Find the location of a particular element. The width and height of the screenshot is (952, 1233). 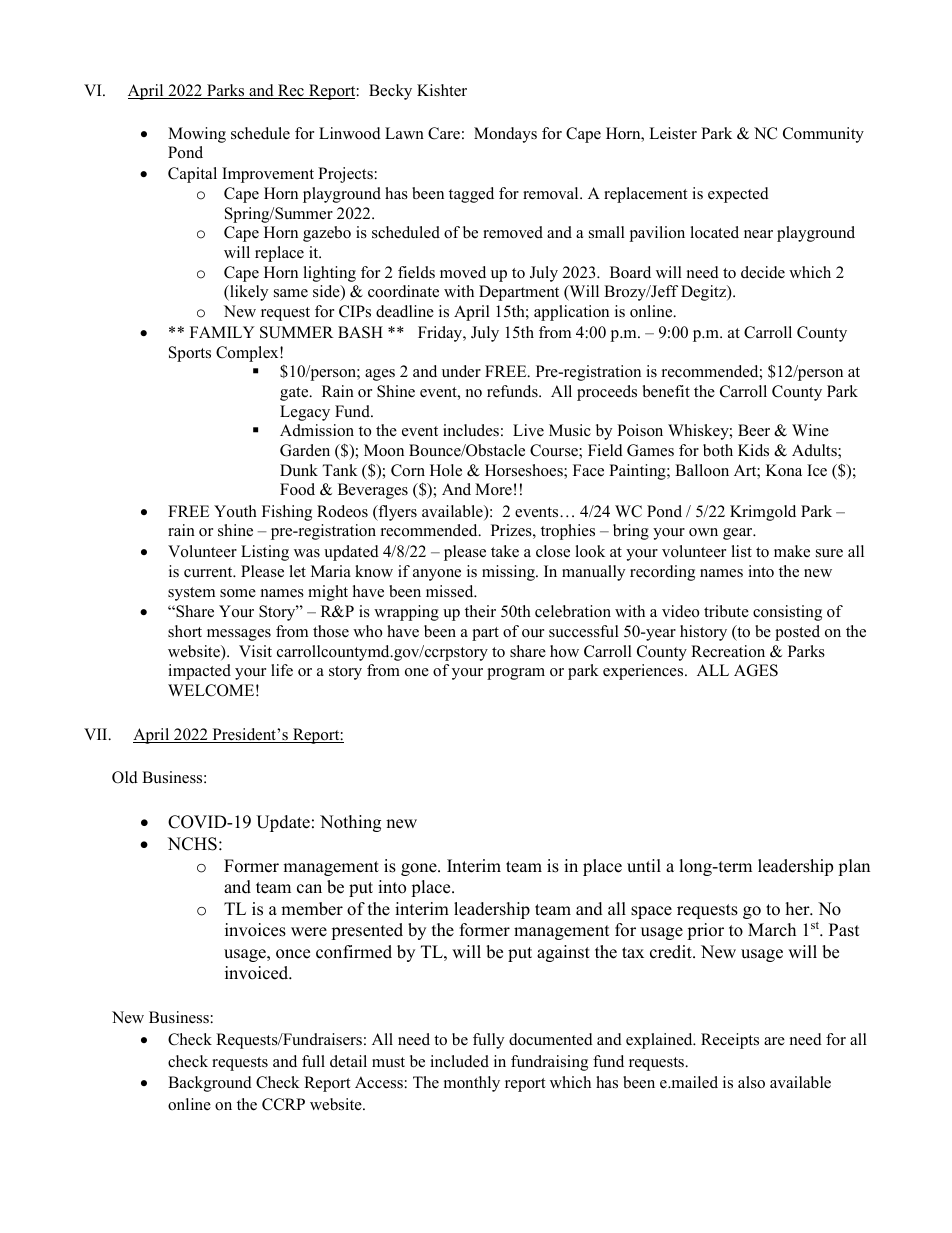

More is located at coordinates (493, 489).
